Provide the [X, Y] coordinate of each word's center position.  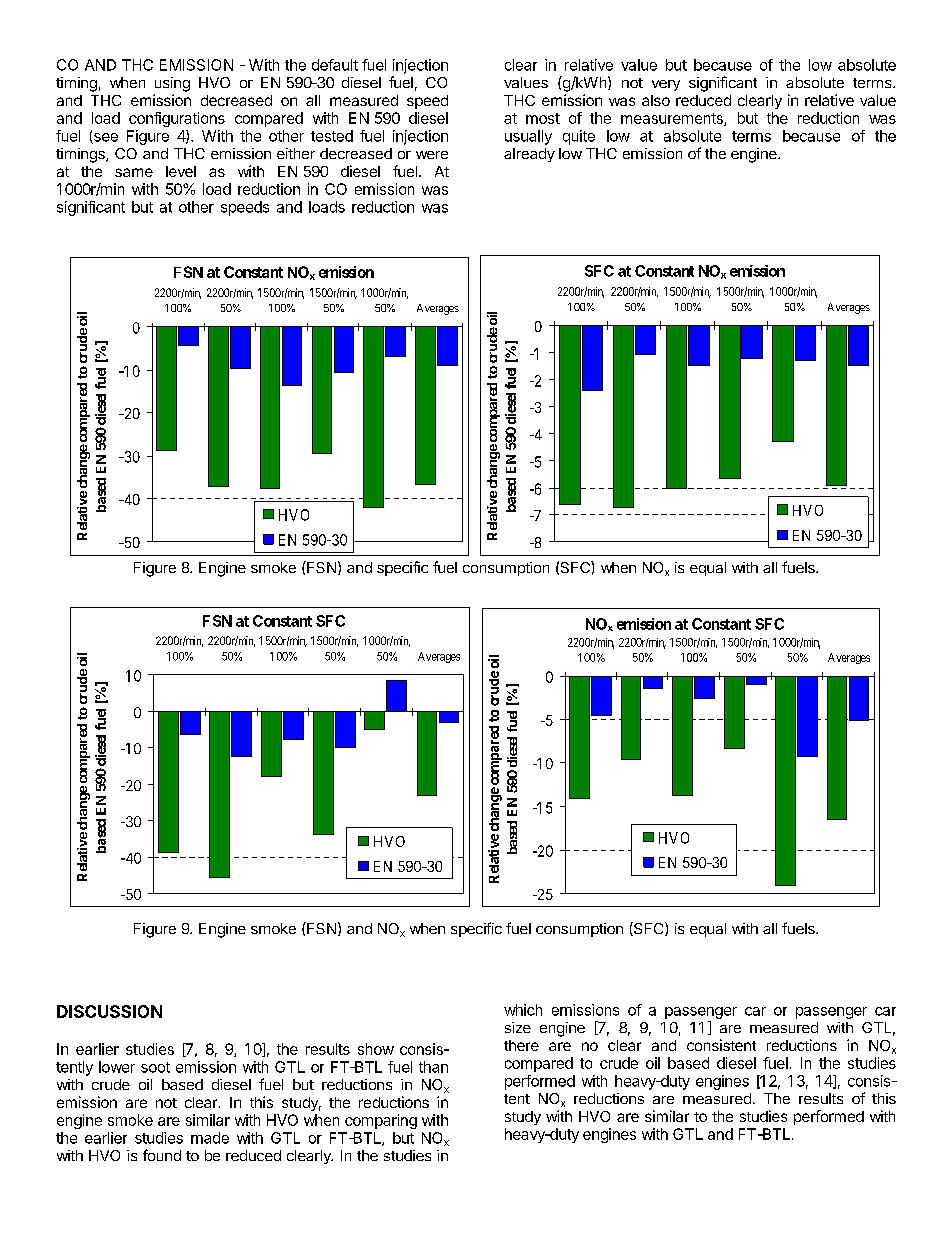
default [335, 65]
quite [579, 137]
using [172, 84]
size [518, 1027]
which [523, 1010]
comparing [381, 1121]
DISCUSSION [109, 1011]
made [210, 1138]
